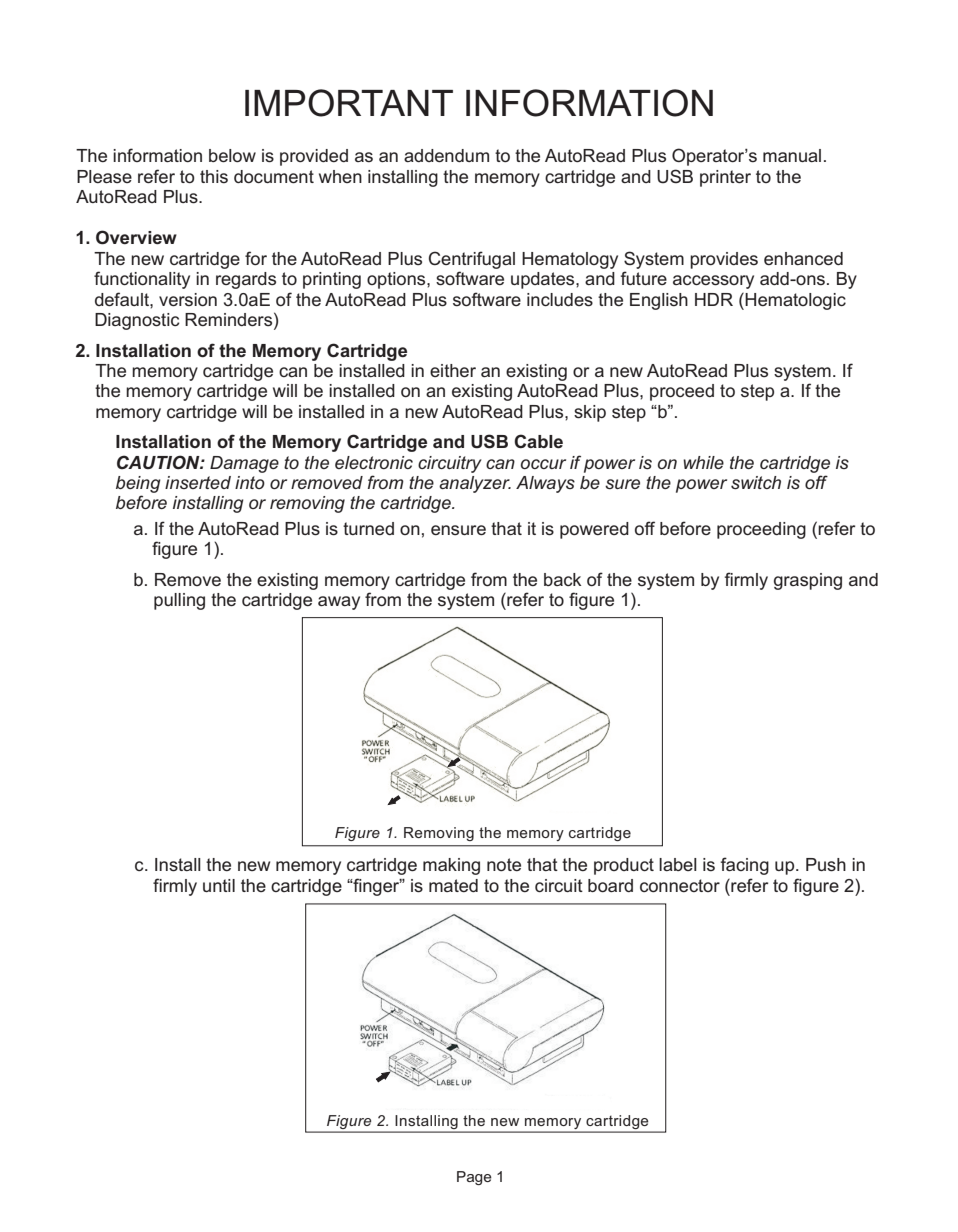 This image has width=958, height=1232. What do you see at coordinates (451, 866) in the image?
I see `making` at bounding box center [451, 866].
